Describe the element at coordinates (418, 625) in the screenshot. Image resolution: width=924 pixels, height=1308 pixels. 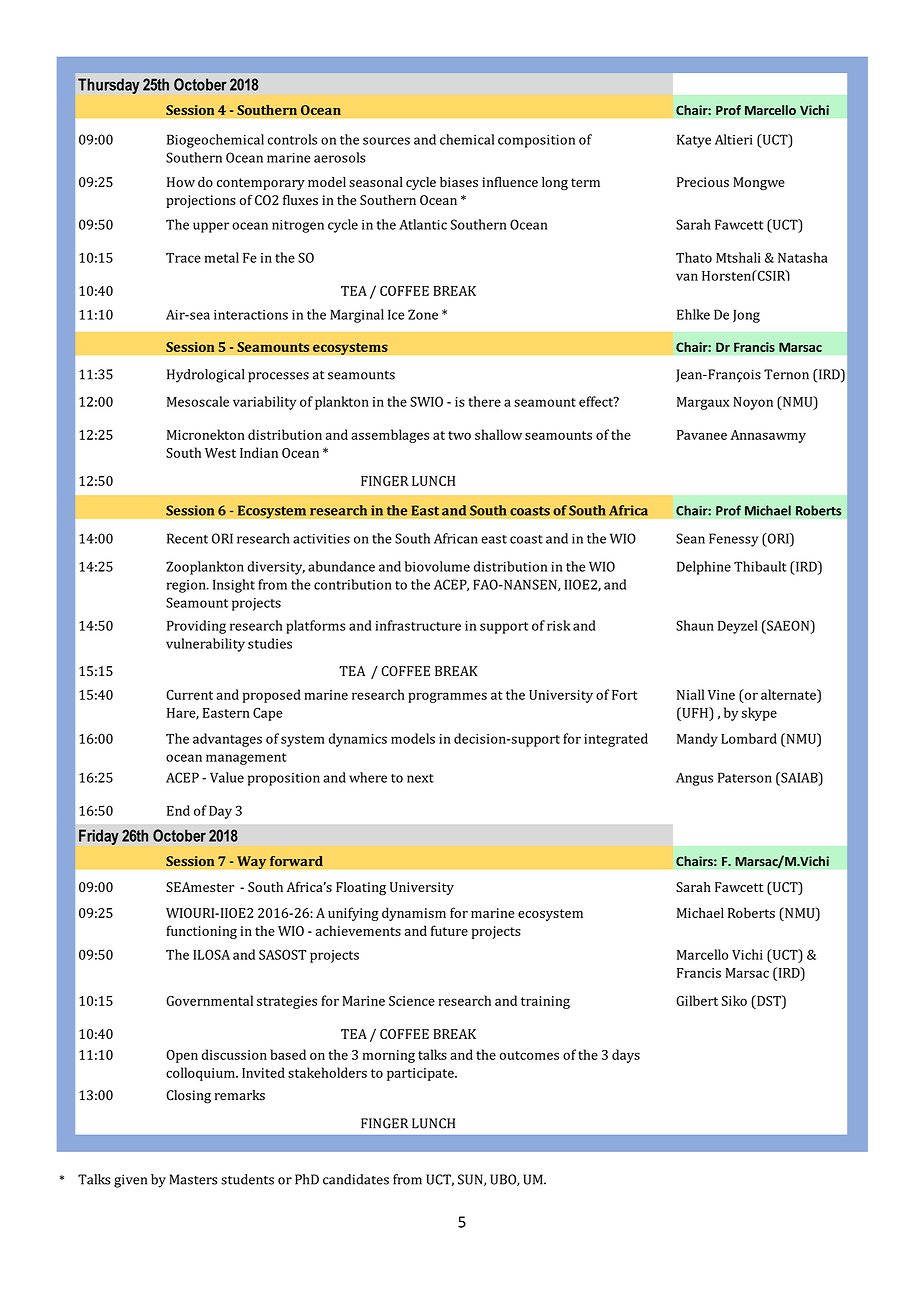
I see `infrastructure` at that location.
